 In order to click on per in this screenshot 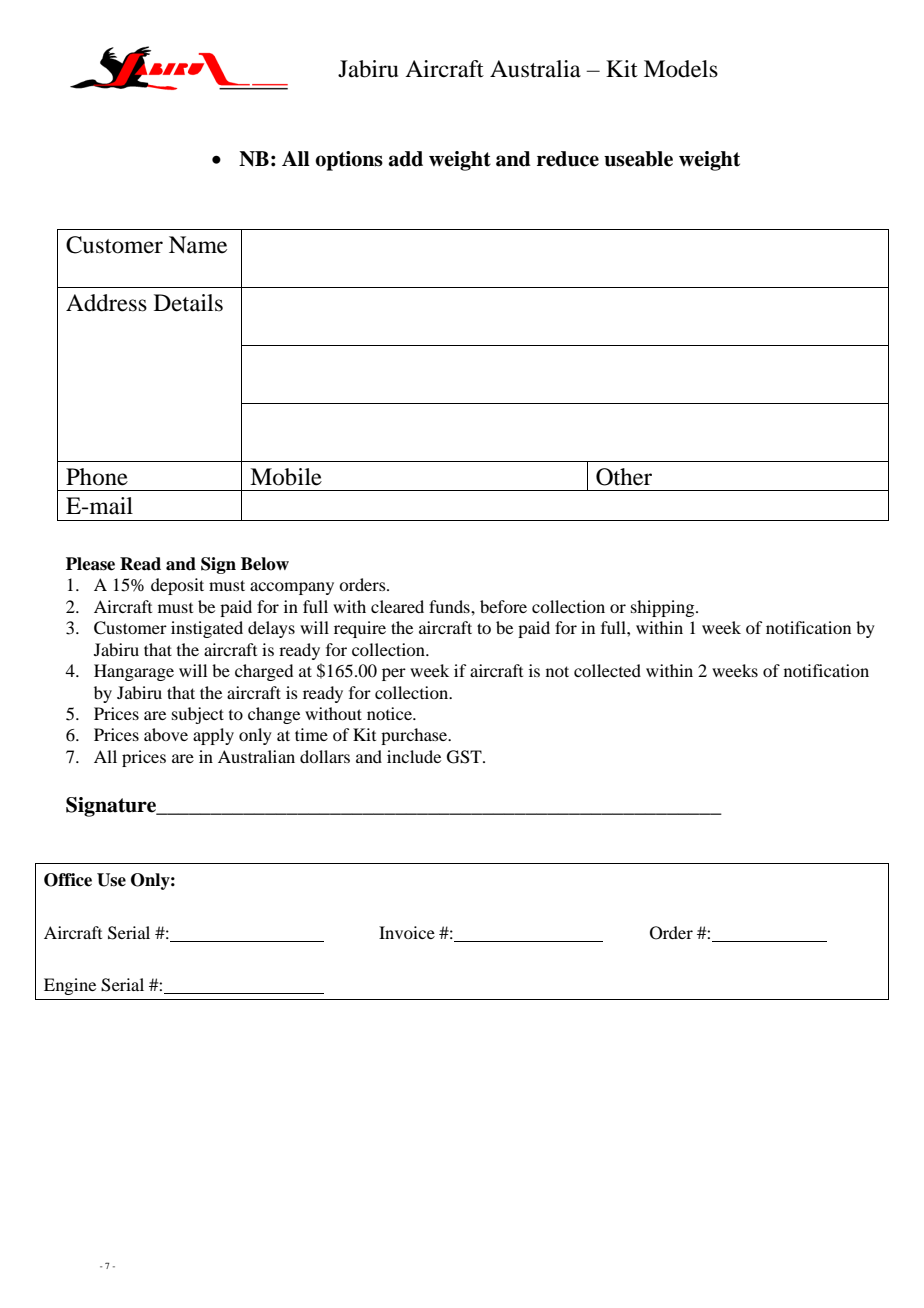, I will do `click(394, 674)`.
